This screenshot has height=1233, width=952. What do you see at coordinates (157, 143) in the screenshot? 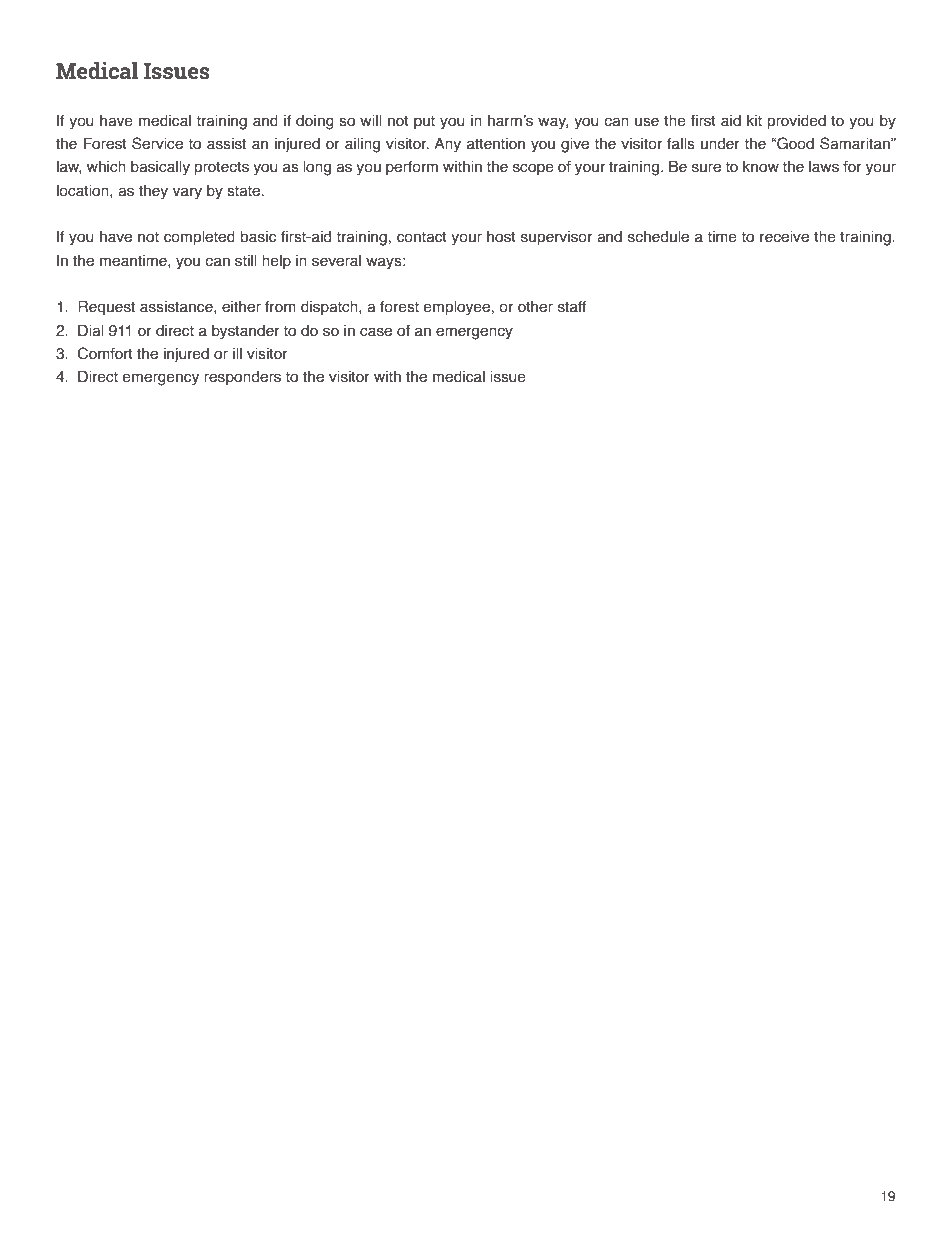
I see `Service` at bounding box center [157, 143].
